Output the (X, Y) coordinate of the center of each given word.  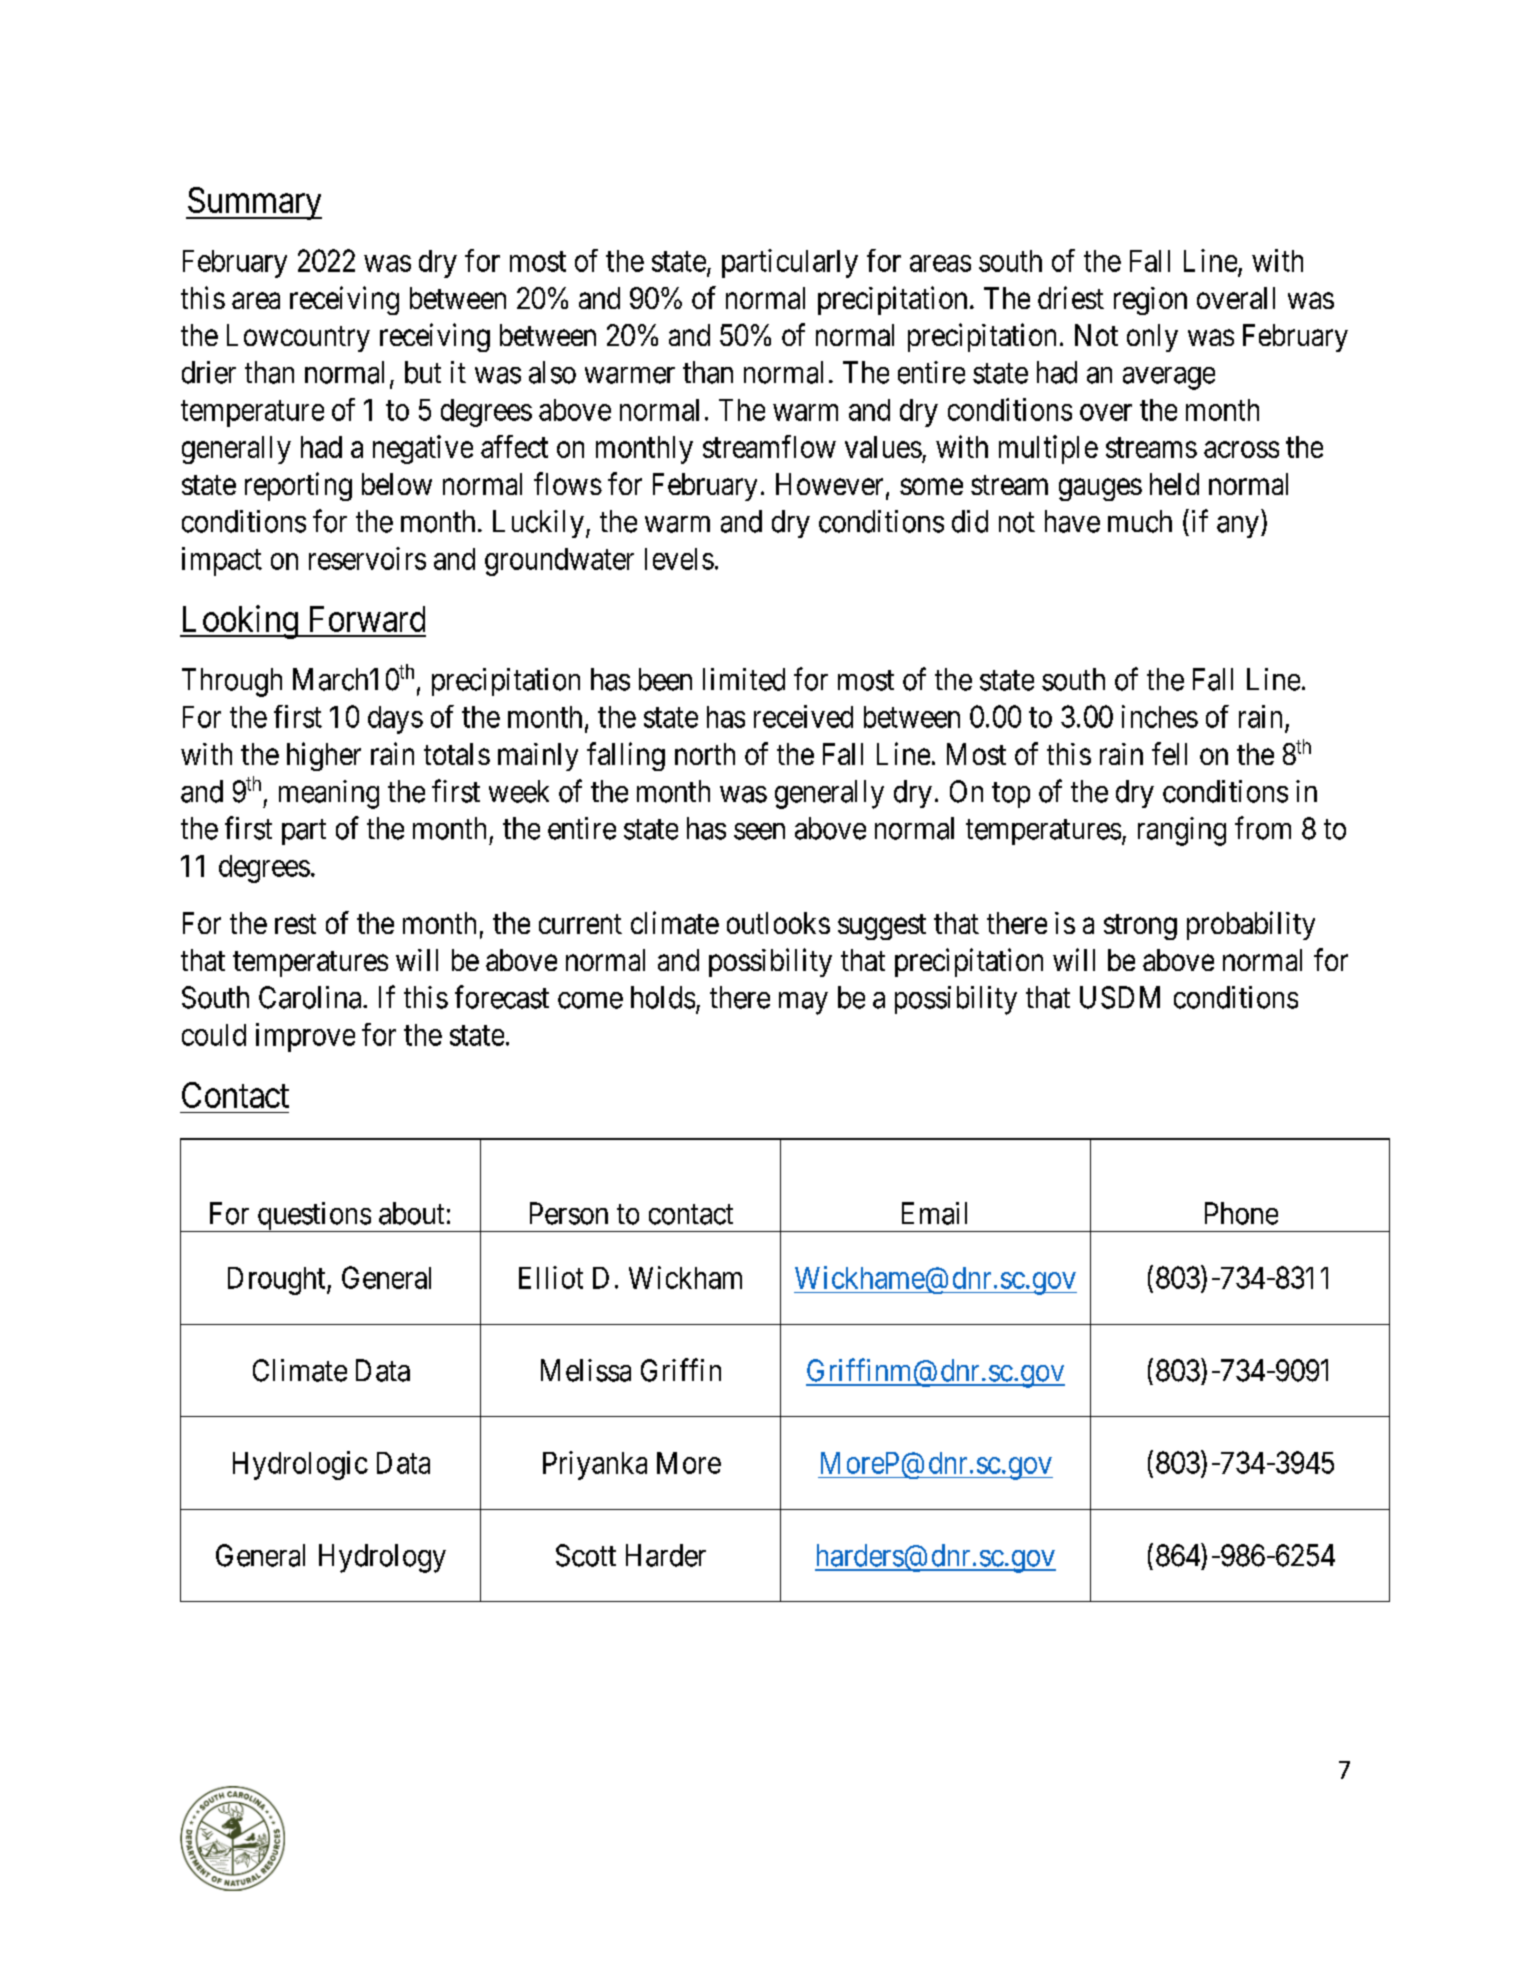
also (552, 372)
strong (1140, 927)
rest (295, 924)
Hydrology (382, 1558)
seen (759, 831)
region (1150, 301)
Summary (254, 203)
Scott (586, 1555)
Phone (1241, 1213)
